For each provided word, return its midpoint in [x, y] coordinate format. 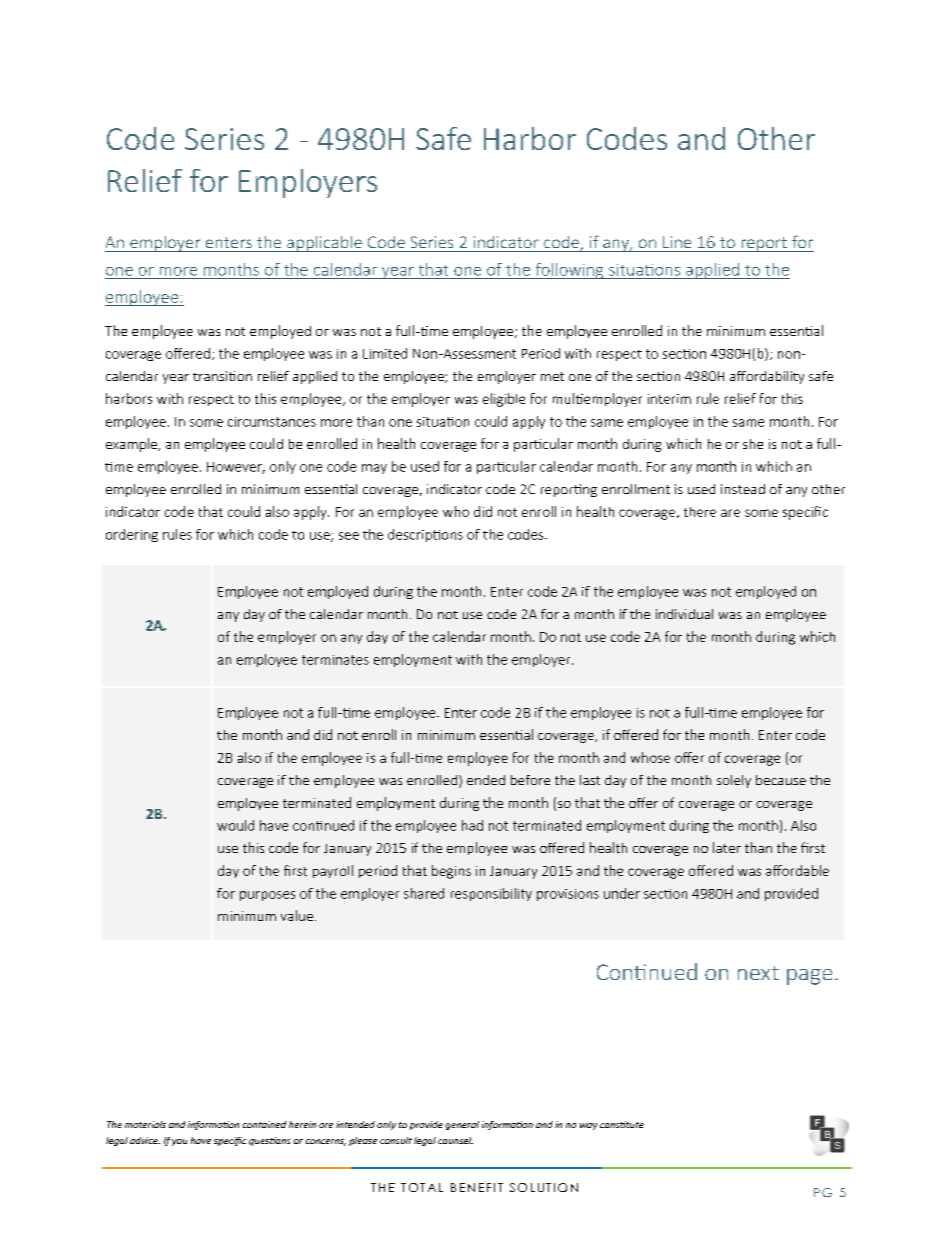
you [179, 1142]
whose [650, 757]
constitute [622, 1124]
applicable [324, 244]
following [569, 271]
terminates [335, 660]
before [530, 780]
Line [677, 242]
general [462, 1125]
